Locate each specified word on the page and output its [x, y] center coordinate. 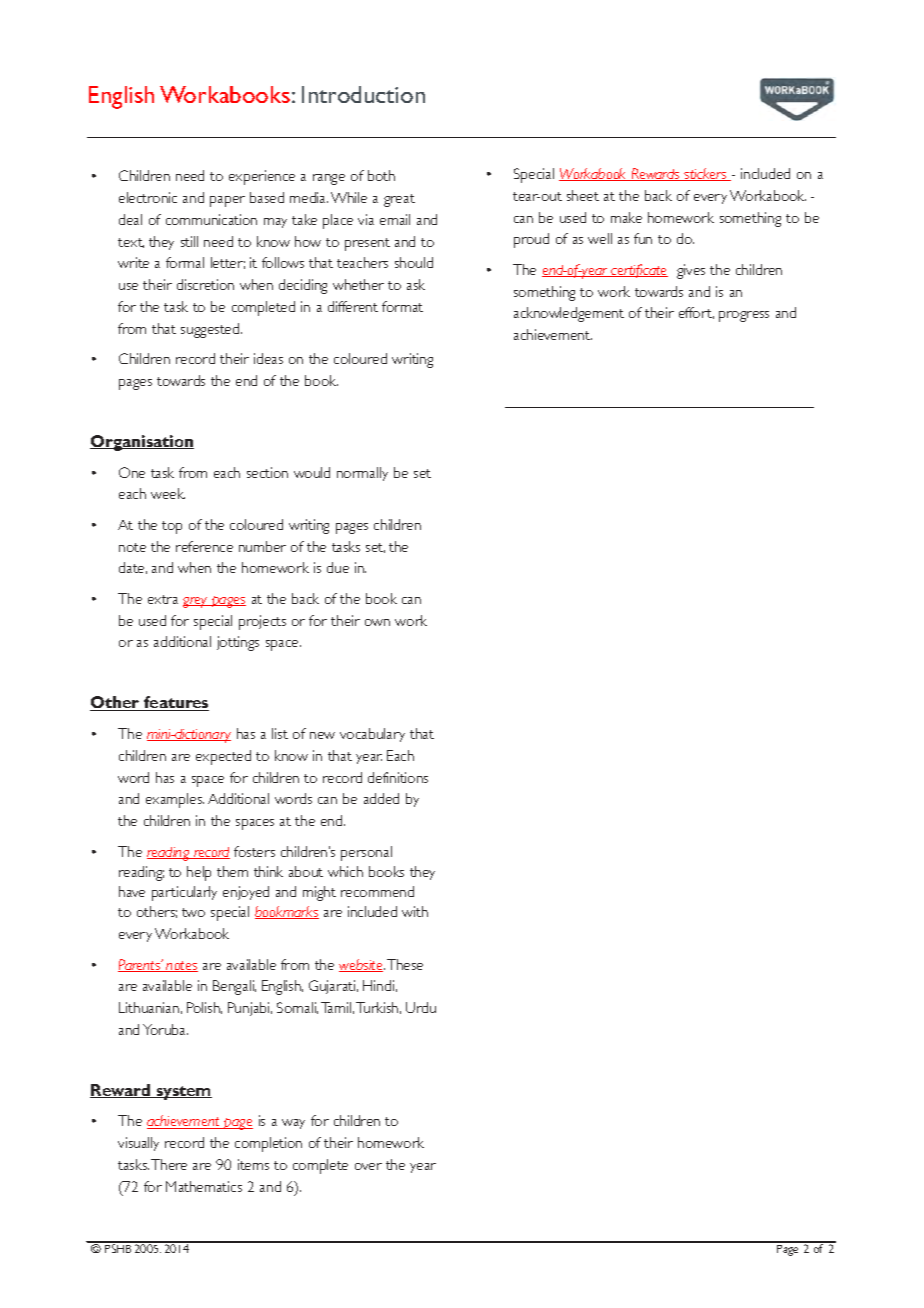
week [168, 493]
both [381, 175]
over [368, 1166]
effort [696, 313]
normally [362, 474]
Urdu [421, 1007]
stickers [705, 174]
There [169, 1164]
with [415, 911]
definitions [398, 777]
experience [262, 177]
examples [175, 800]
